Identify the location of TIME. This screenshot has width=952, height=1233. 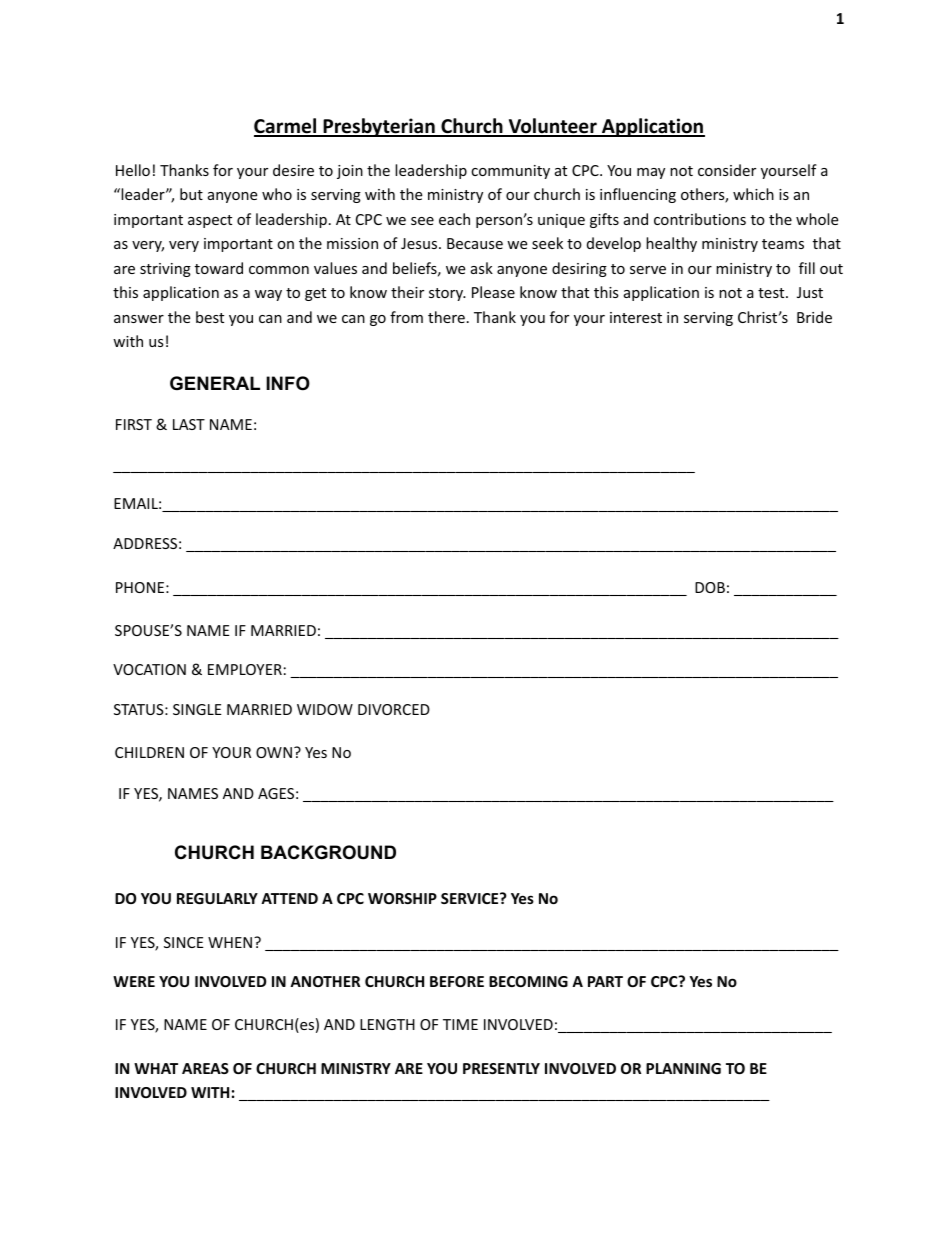
(460, 1024).
